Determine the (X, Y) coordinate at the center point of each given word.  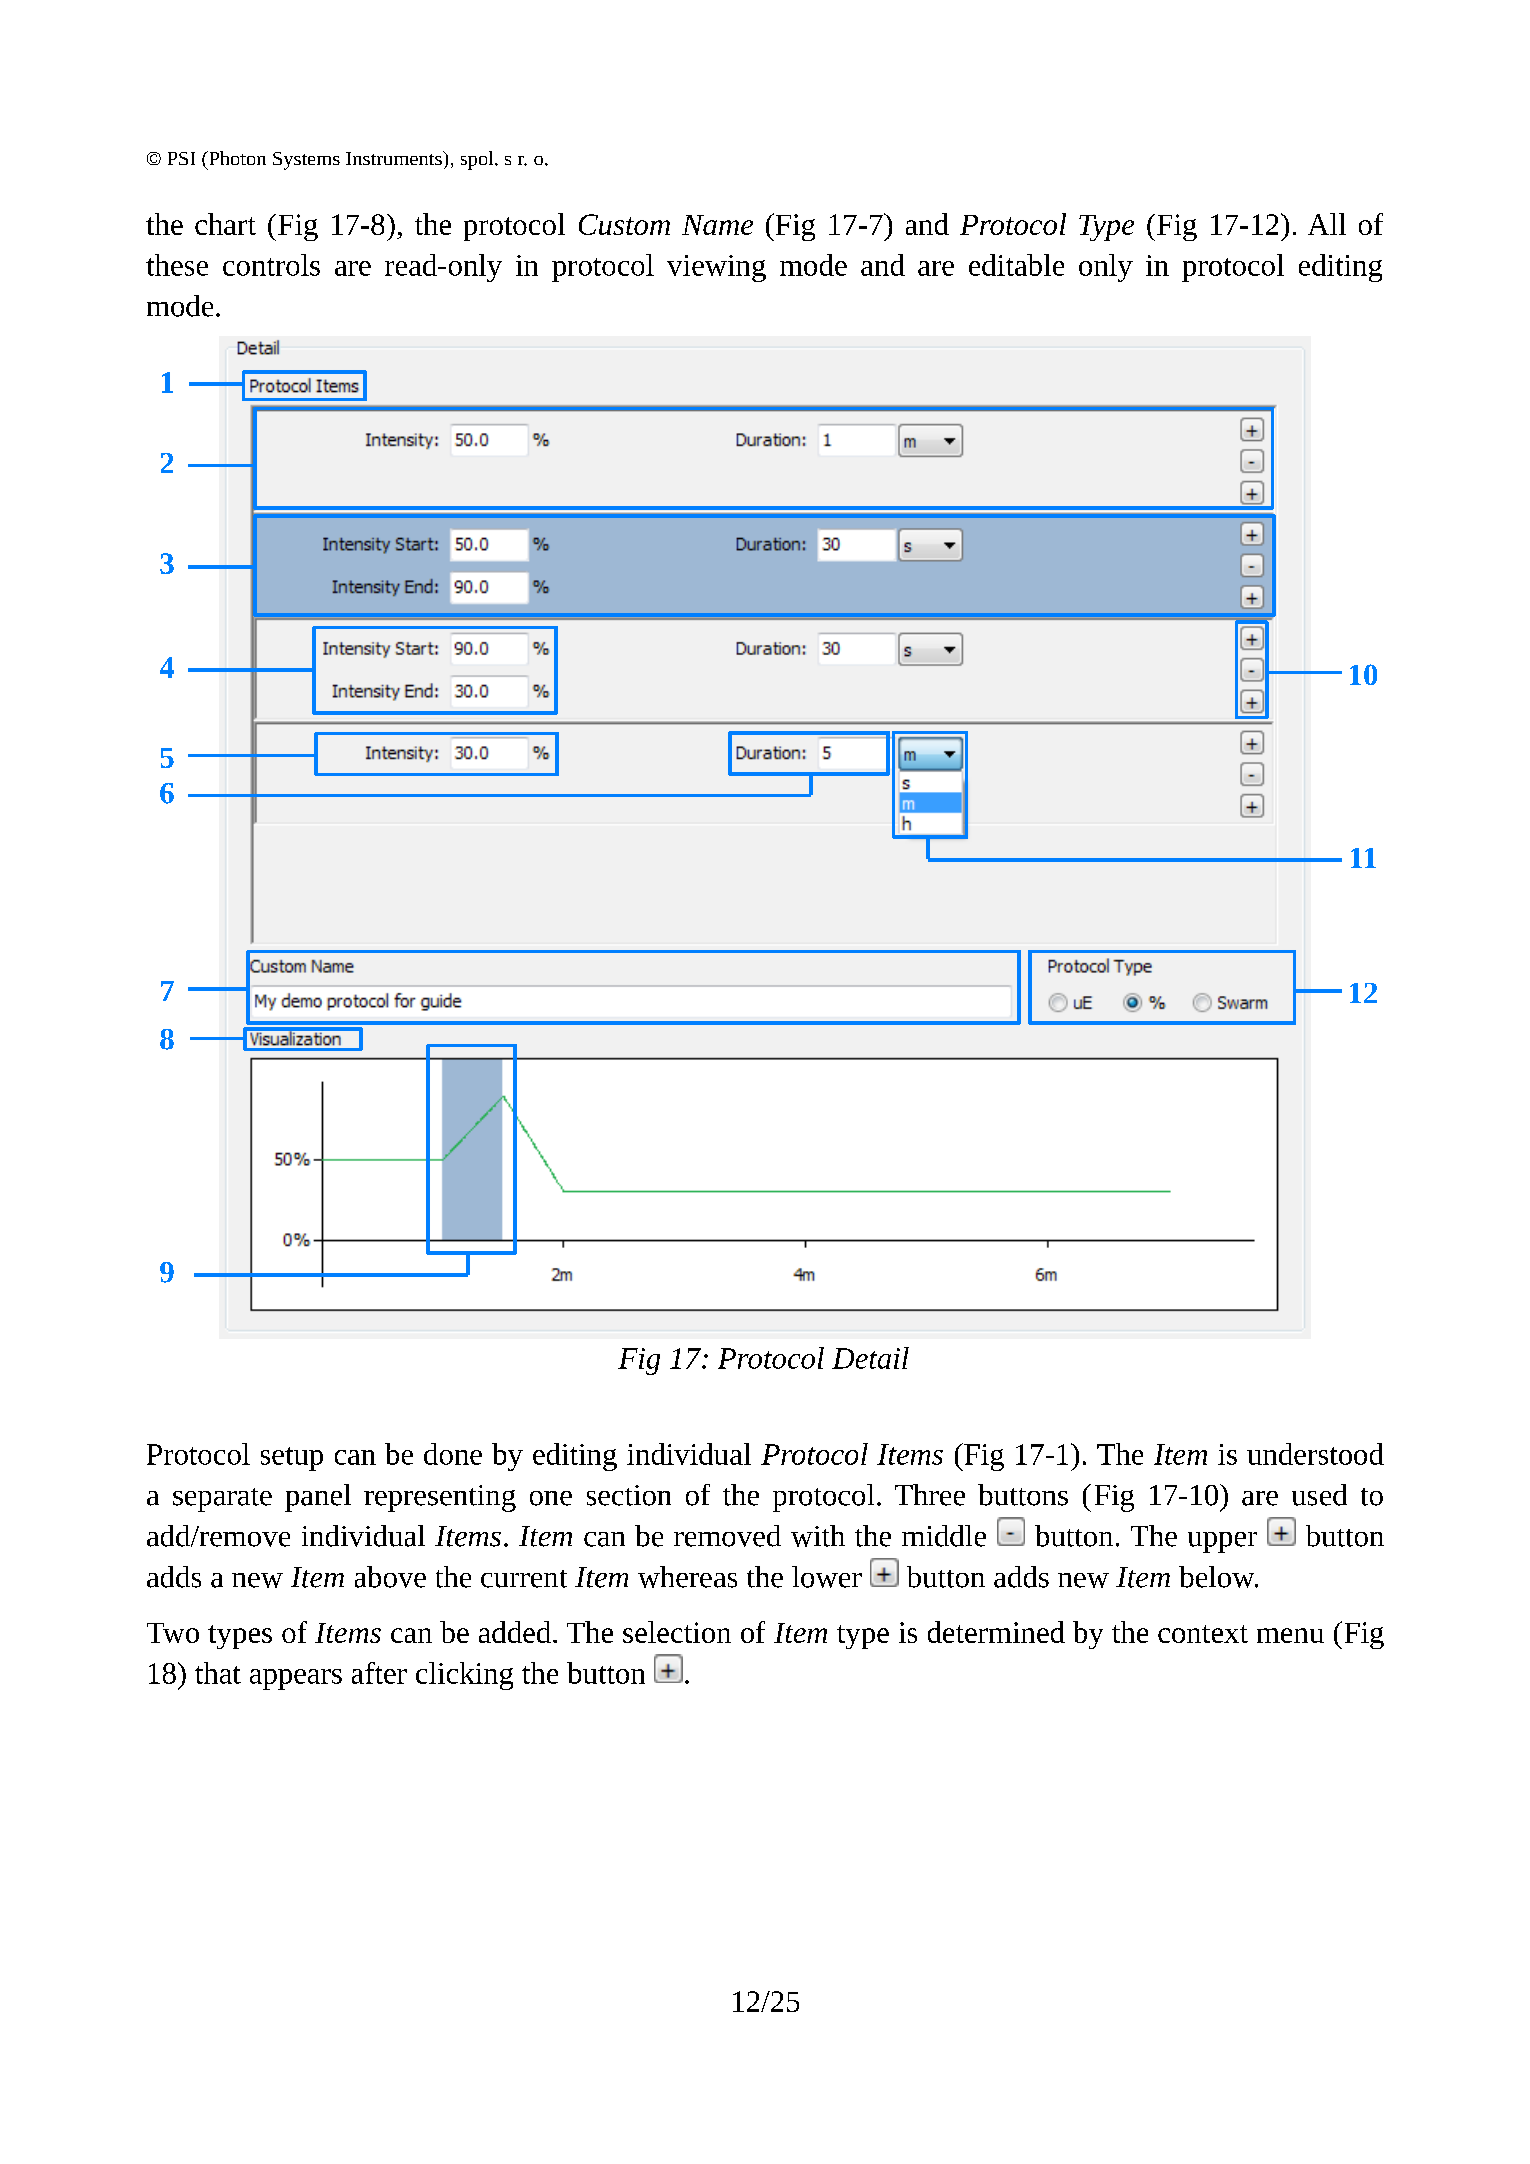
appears (296, 1679)
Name (717, 225)
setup (292, 1459)
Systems (306, 161)
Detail (870, 1358)
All (1327, 224)
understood (1315, 1454)
